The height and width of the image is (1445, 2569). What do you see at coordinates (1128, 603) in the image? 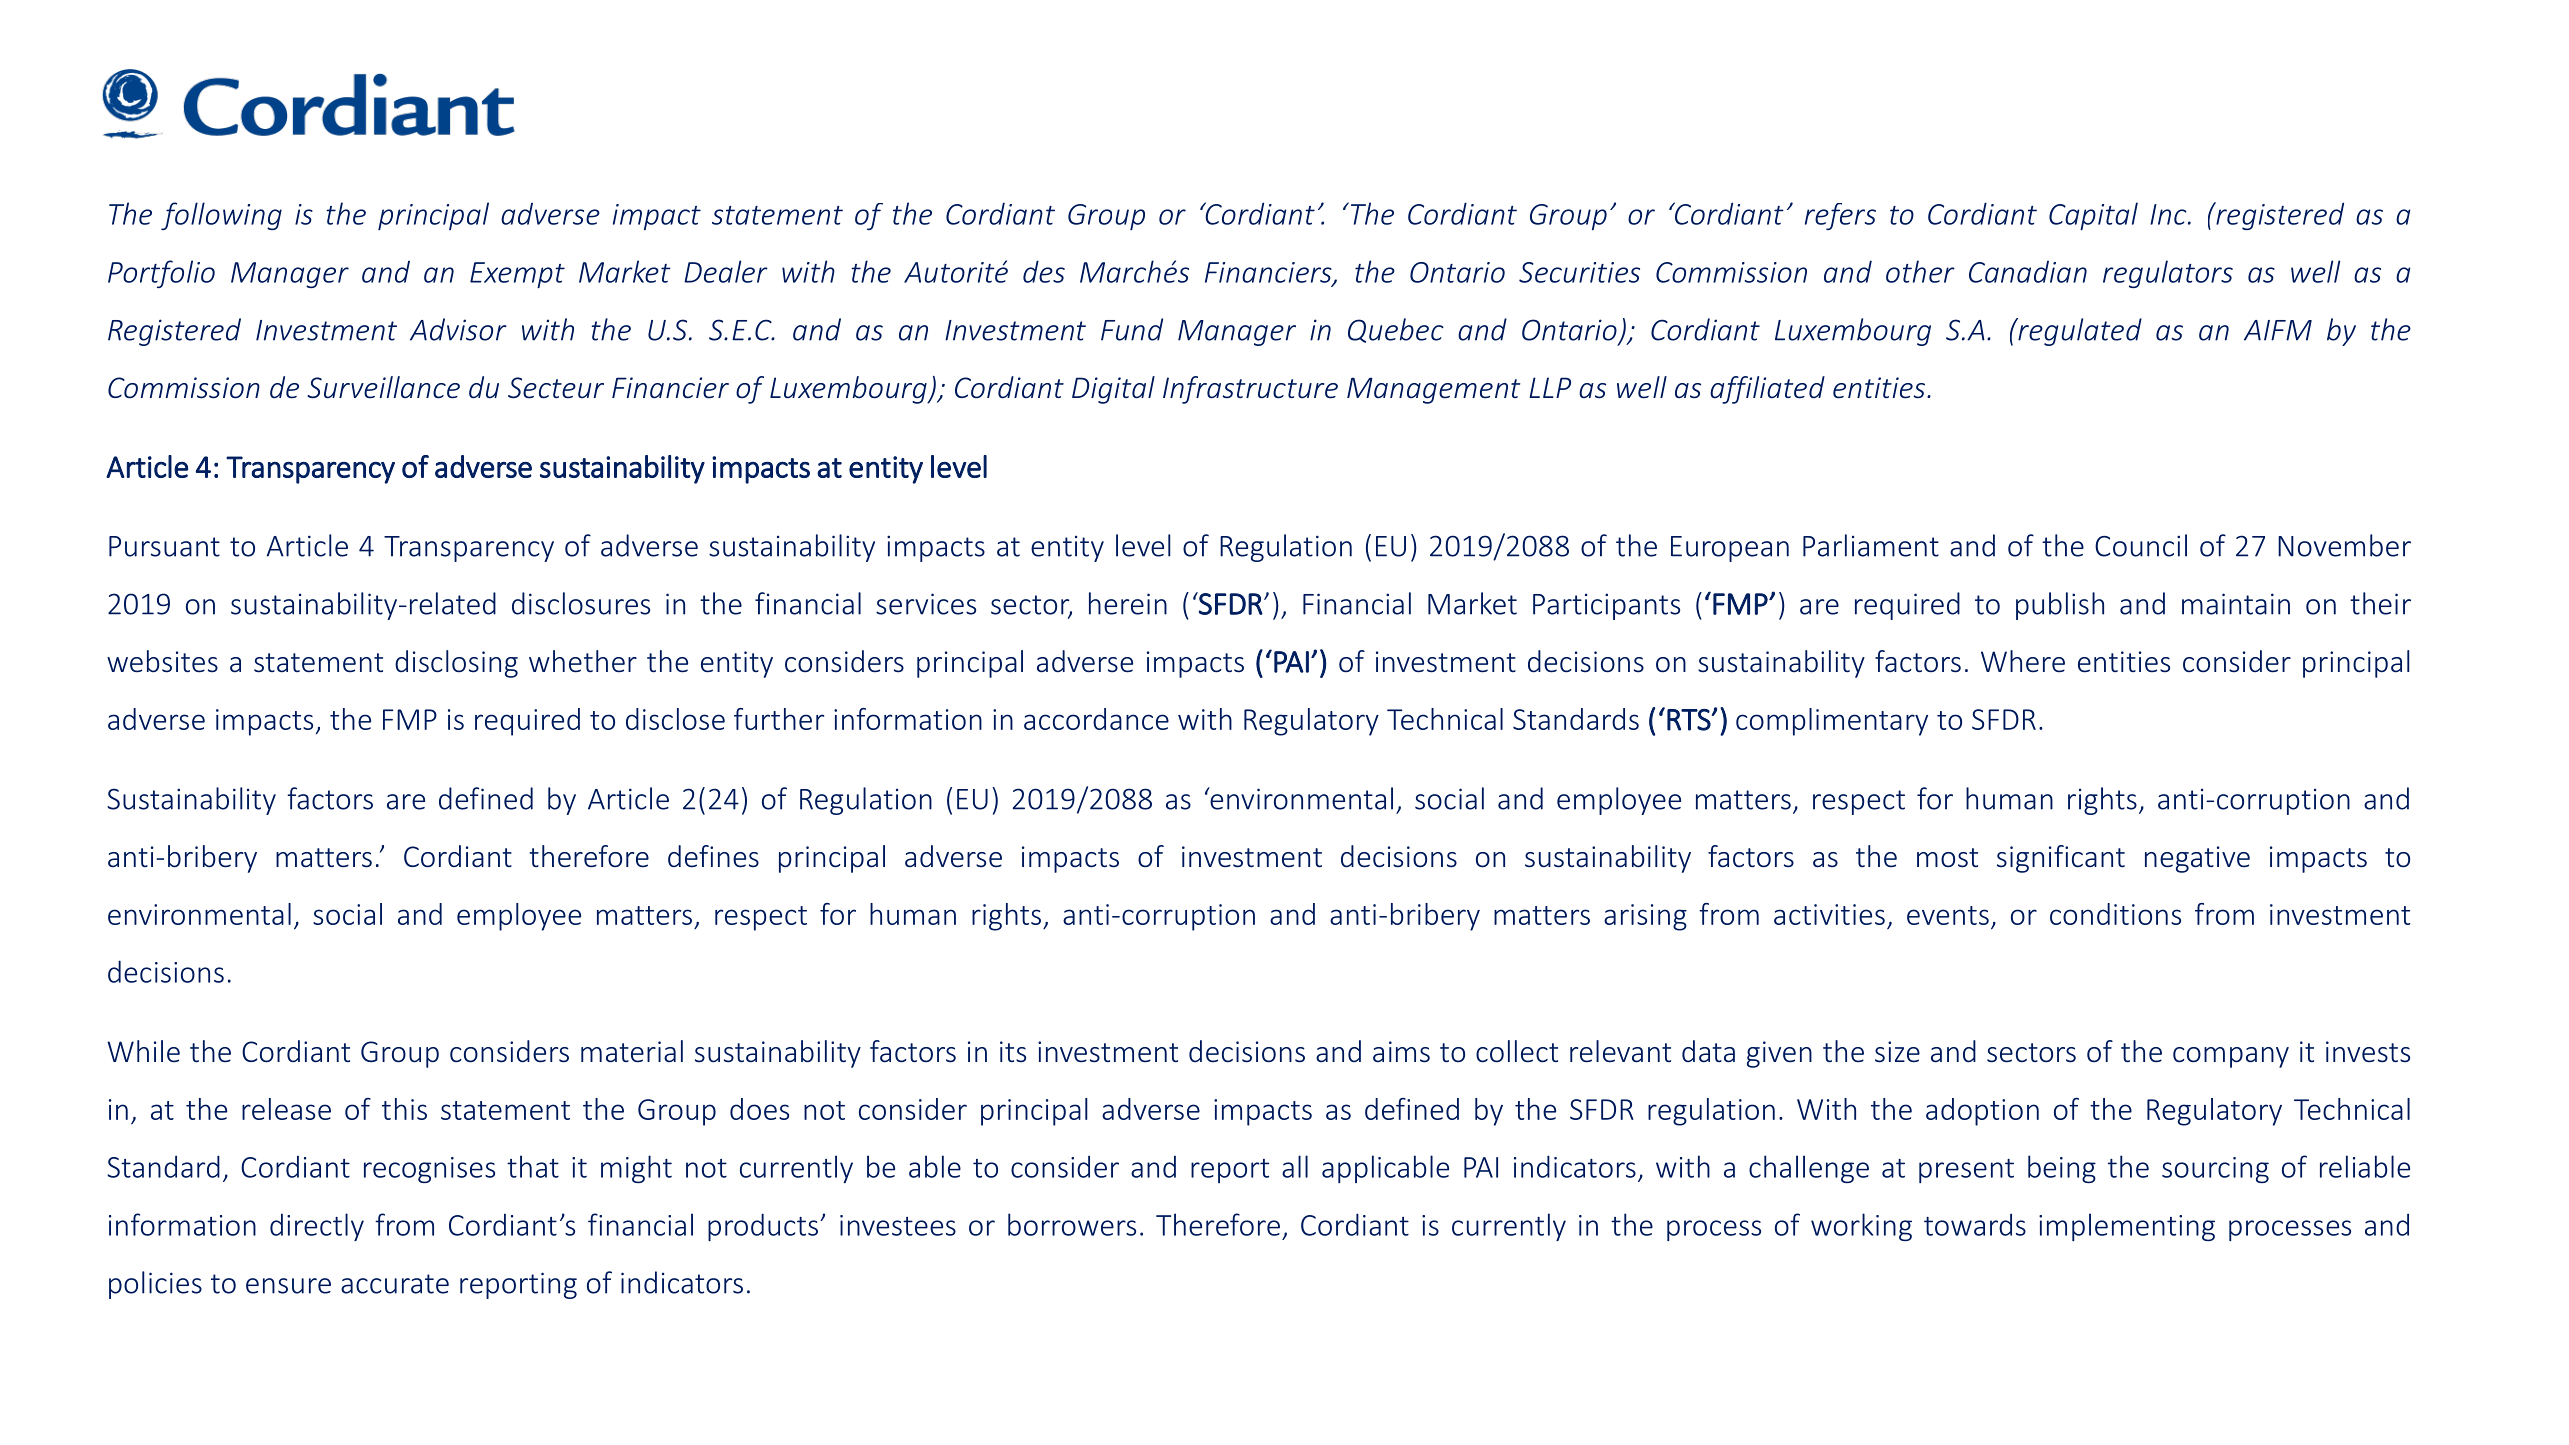
I see `herein` at bounding box center [1128, 603].
